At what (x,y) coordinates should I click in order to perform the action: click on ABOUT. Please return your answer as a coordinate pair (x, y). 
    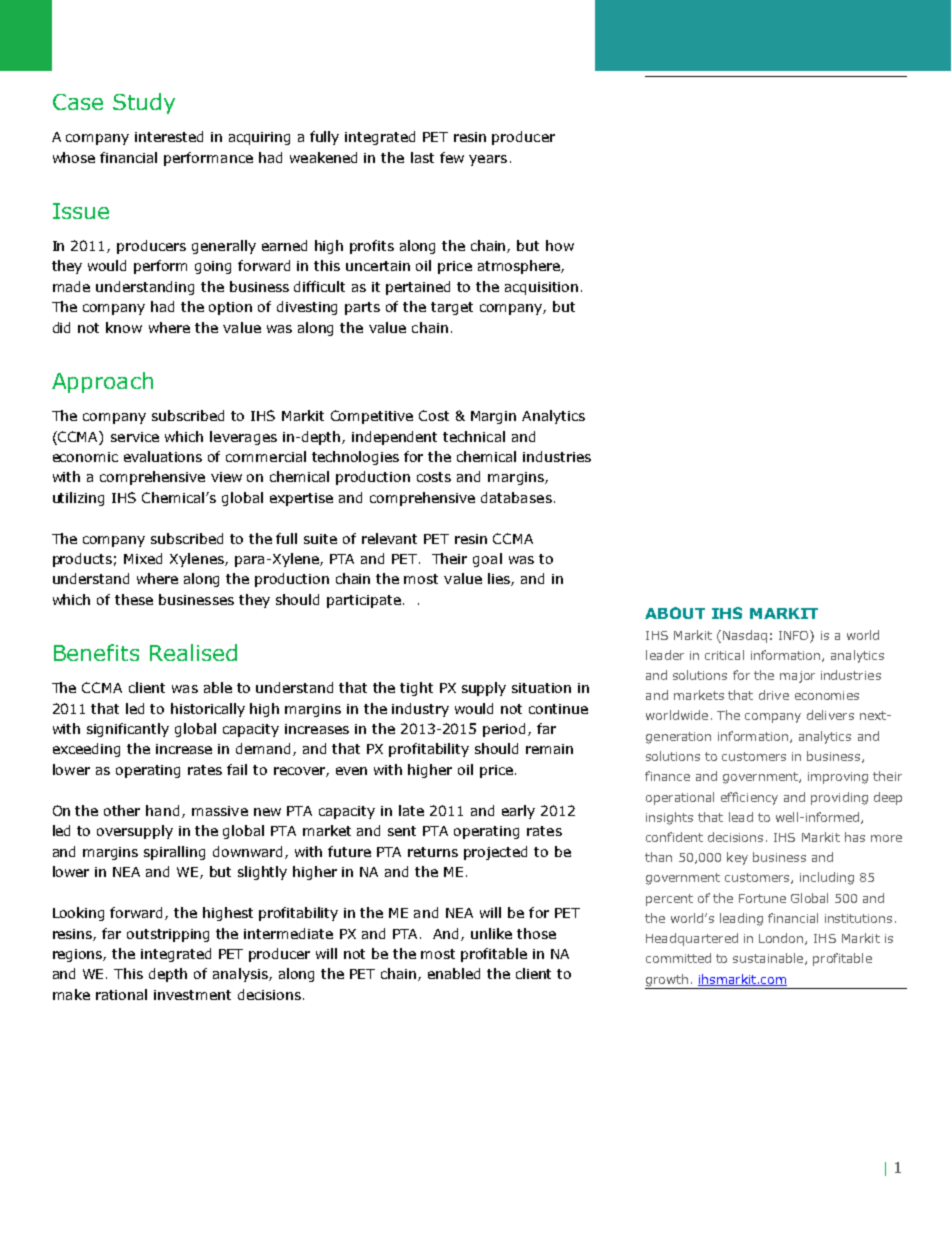
    Looking at the image, I should click on (675, 613).
